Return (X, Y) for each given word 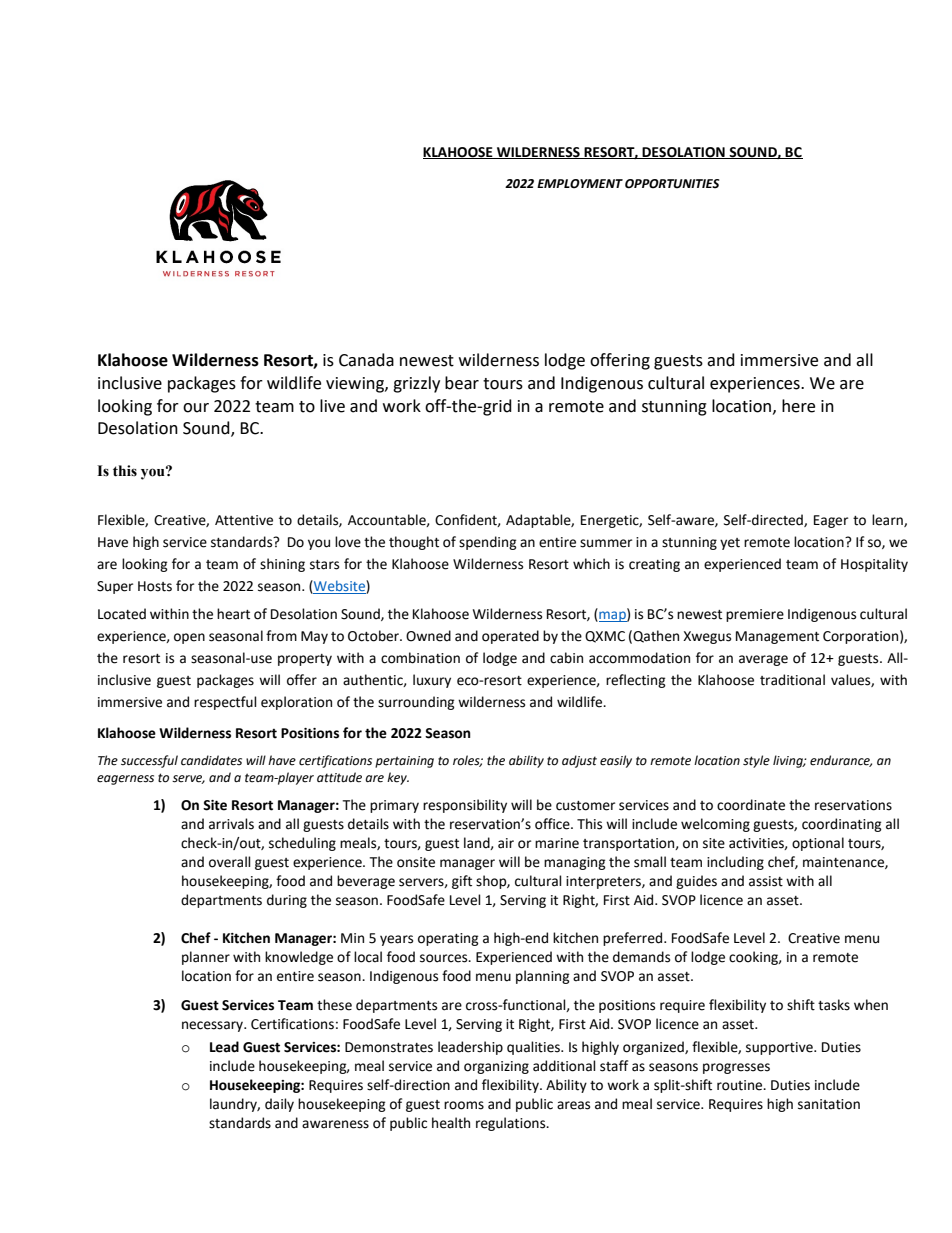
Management (777, 637)
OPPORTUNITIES (672, 184)
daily (279, 1105)
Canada (366, 360)
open (189, 638)
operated (510, 637)
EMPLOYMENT (580, 184)
